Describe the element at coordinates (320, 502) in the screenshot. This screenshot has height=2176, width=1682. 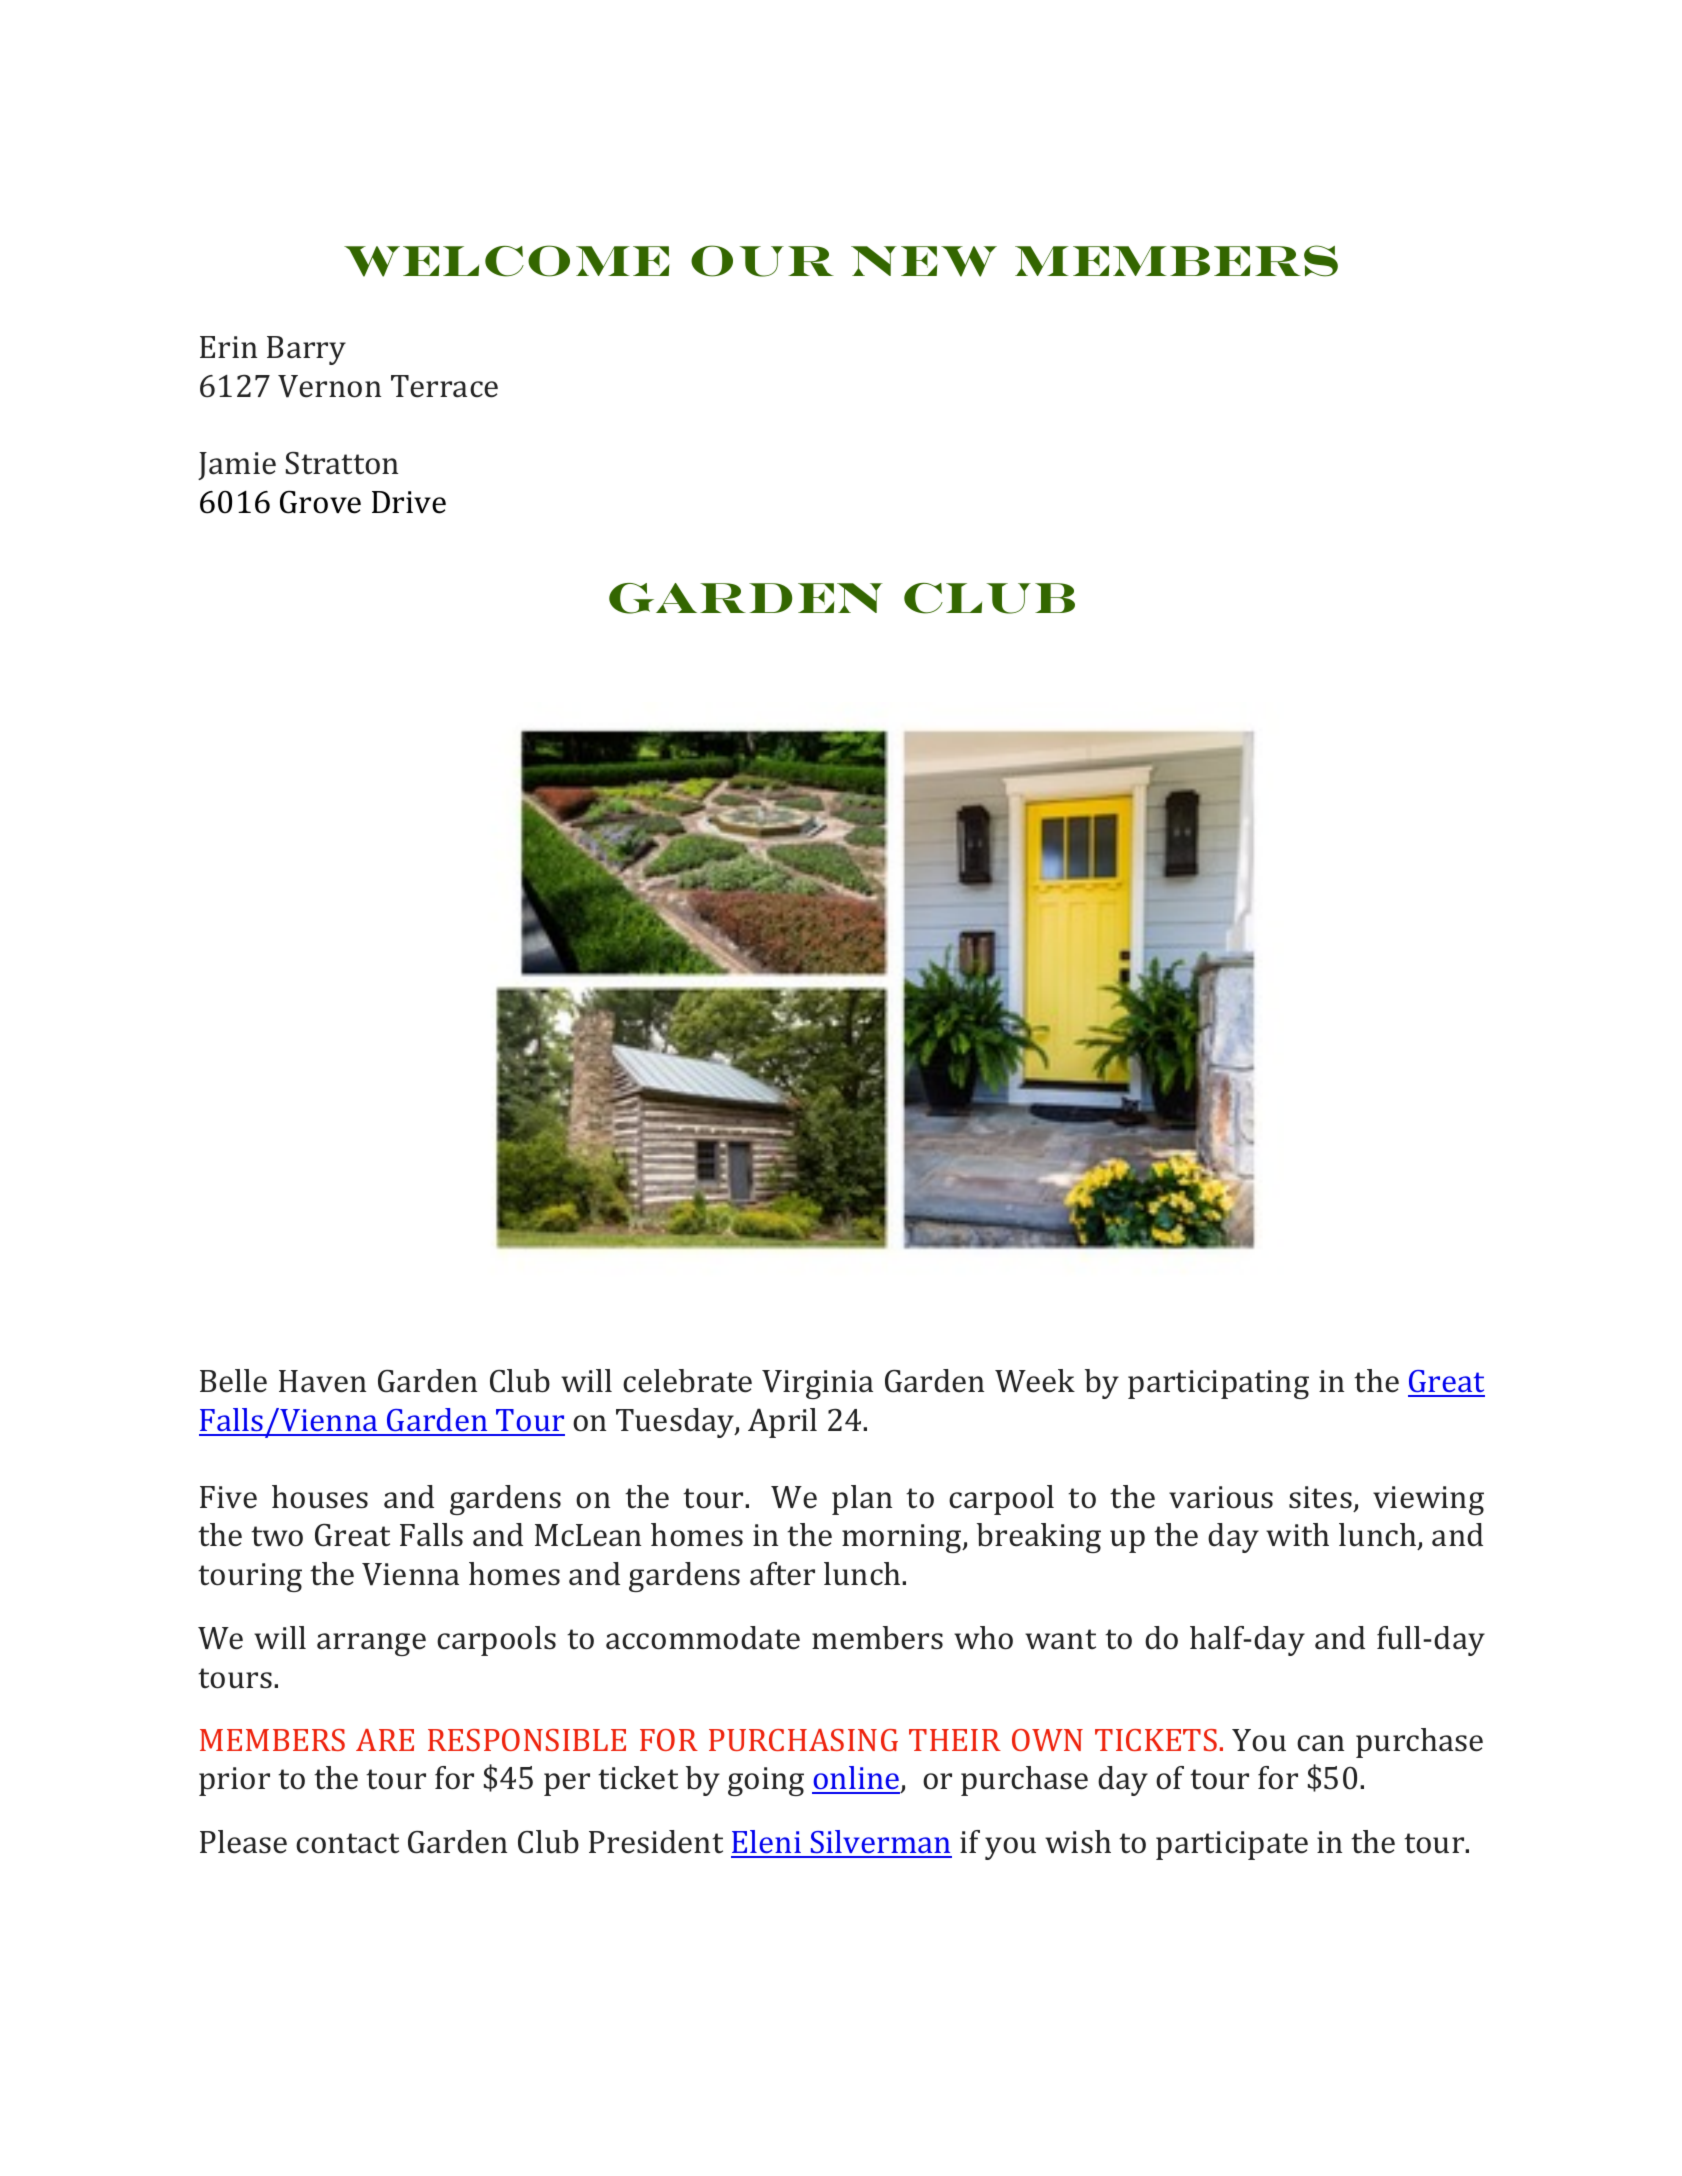
I see `Grove` at that location.
